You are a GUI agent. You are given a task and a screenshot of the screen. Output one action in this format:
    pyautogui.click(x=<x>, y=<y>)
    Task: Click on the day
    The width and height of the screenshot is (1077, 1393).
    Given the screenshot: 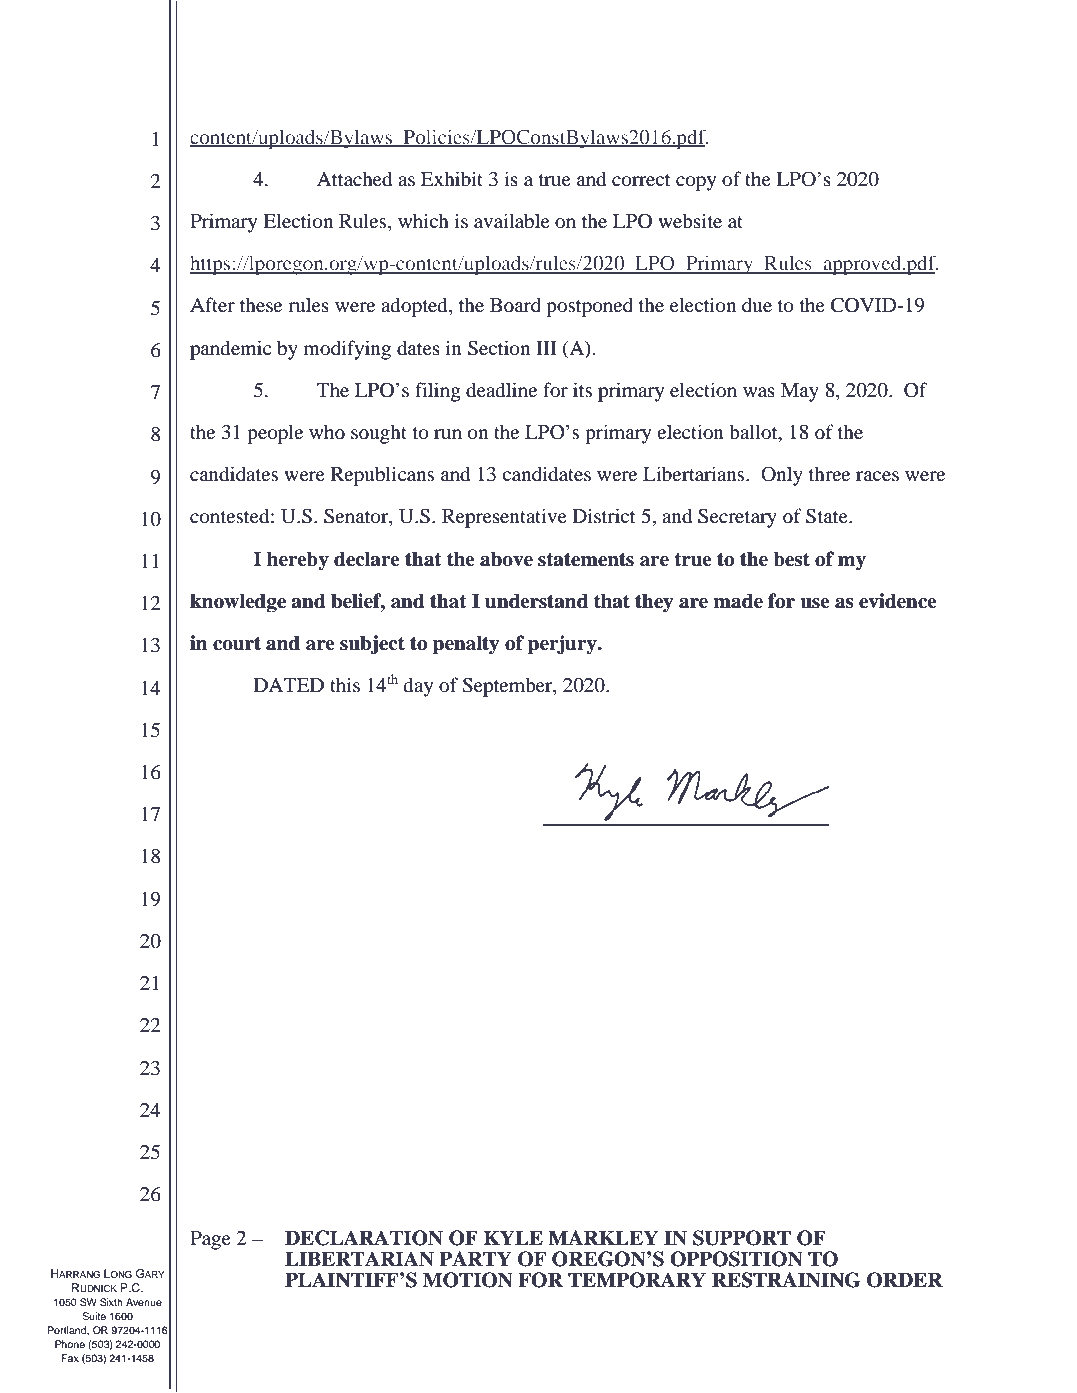 What is the action you would take?
    pyautogui.click(x=418, y=687)
